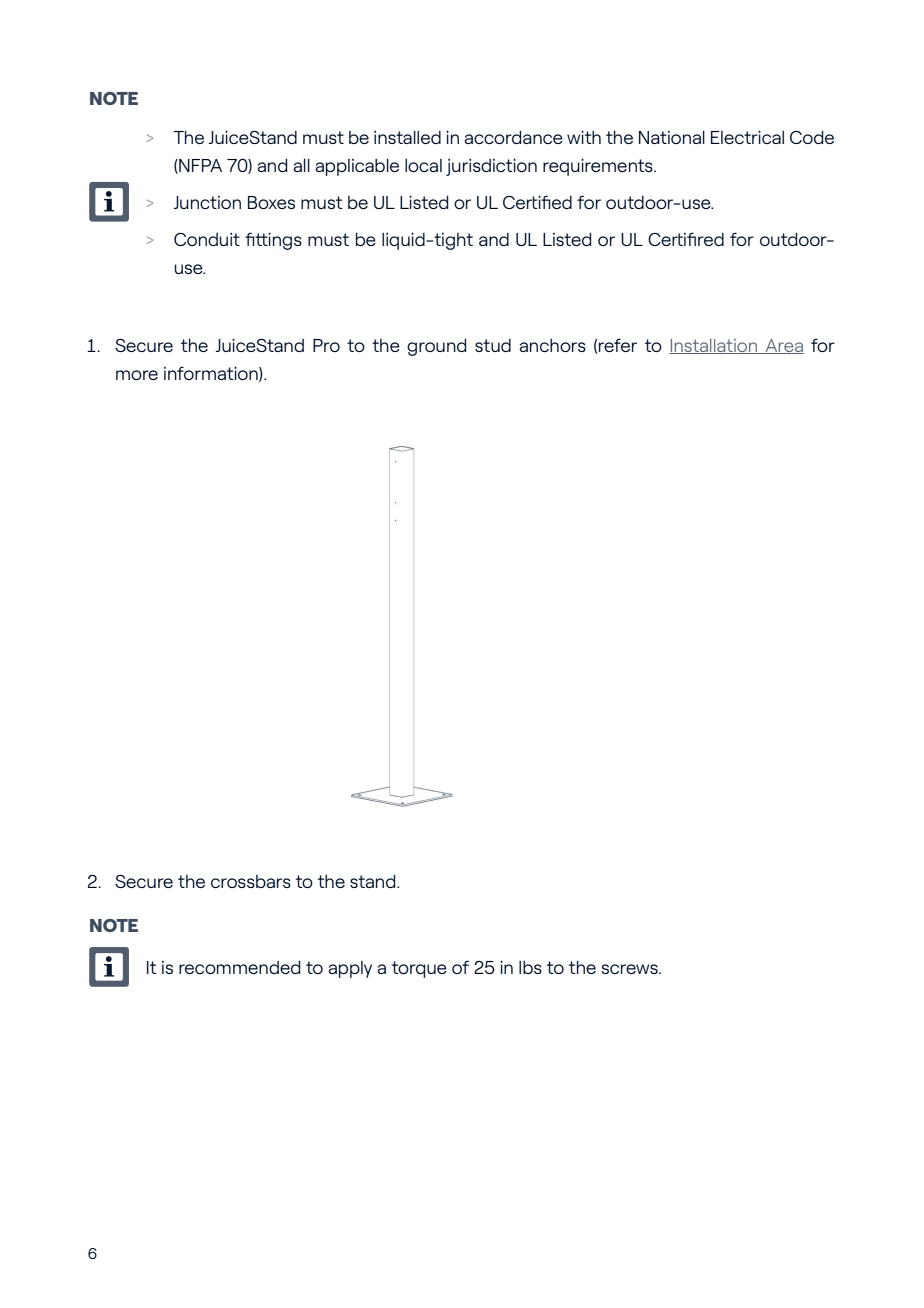 The width and height of the screenshot is (924, 1308). Describe the element at coordinates (630, 969) in the screenshot. I see `screws` at that location.
